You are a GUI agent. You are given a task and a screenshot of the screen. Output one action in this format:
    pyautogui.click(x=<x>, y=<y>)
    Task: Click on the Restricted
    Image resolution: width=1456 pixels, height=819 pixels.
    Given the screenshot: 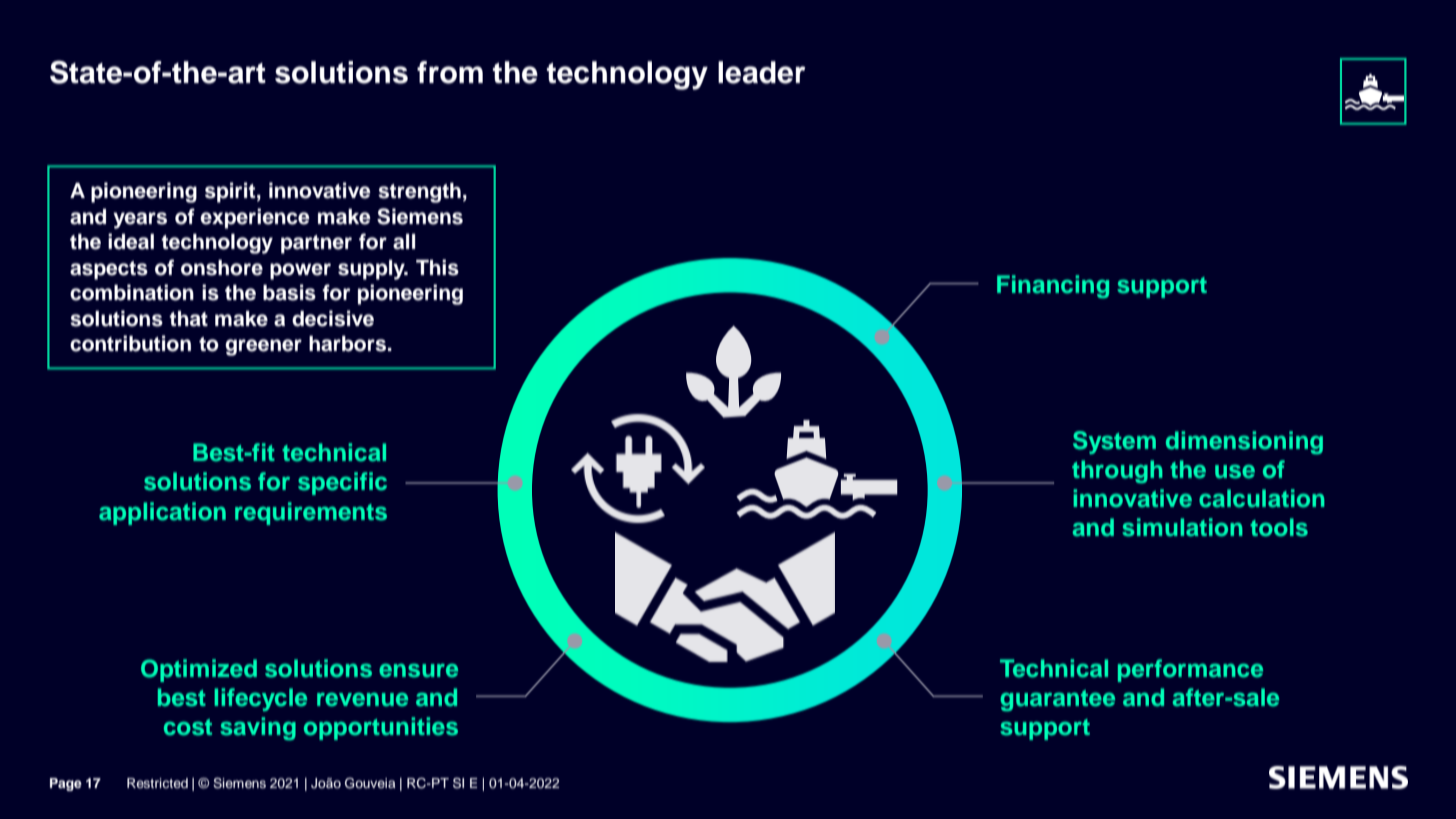 What is the action you would take?
    pyautogui.click(x=157, y=783)
